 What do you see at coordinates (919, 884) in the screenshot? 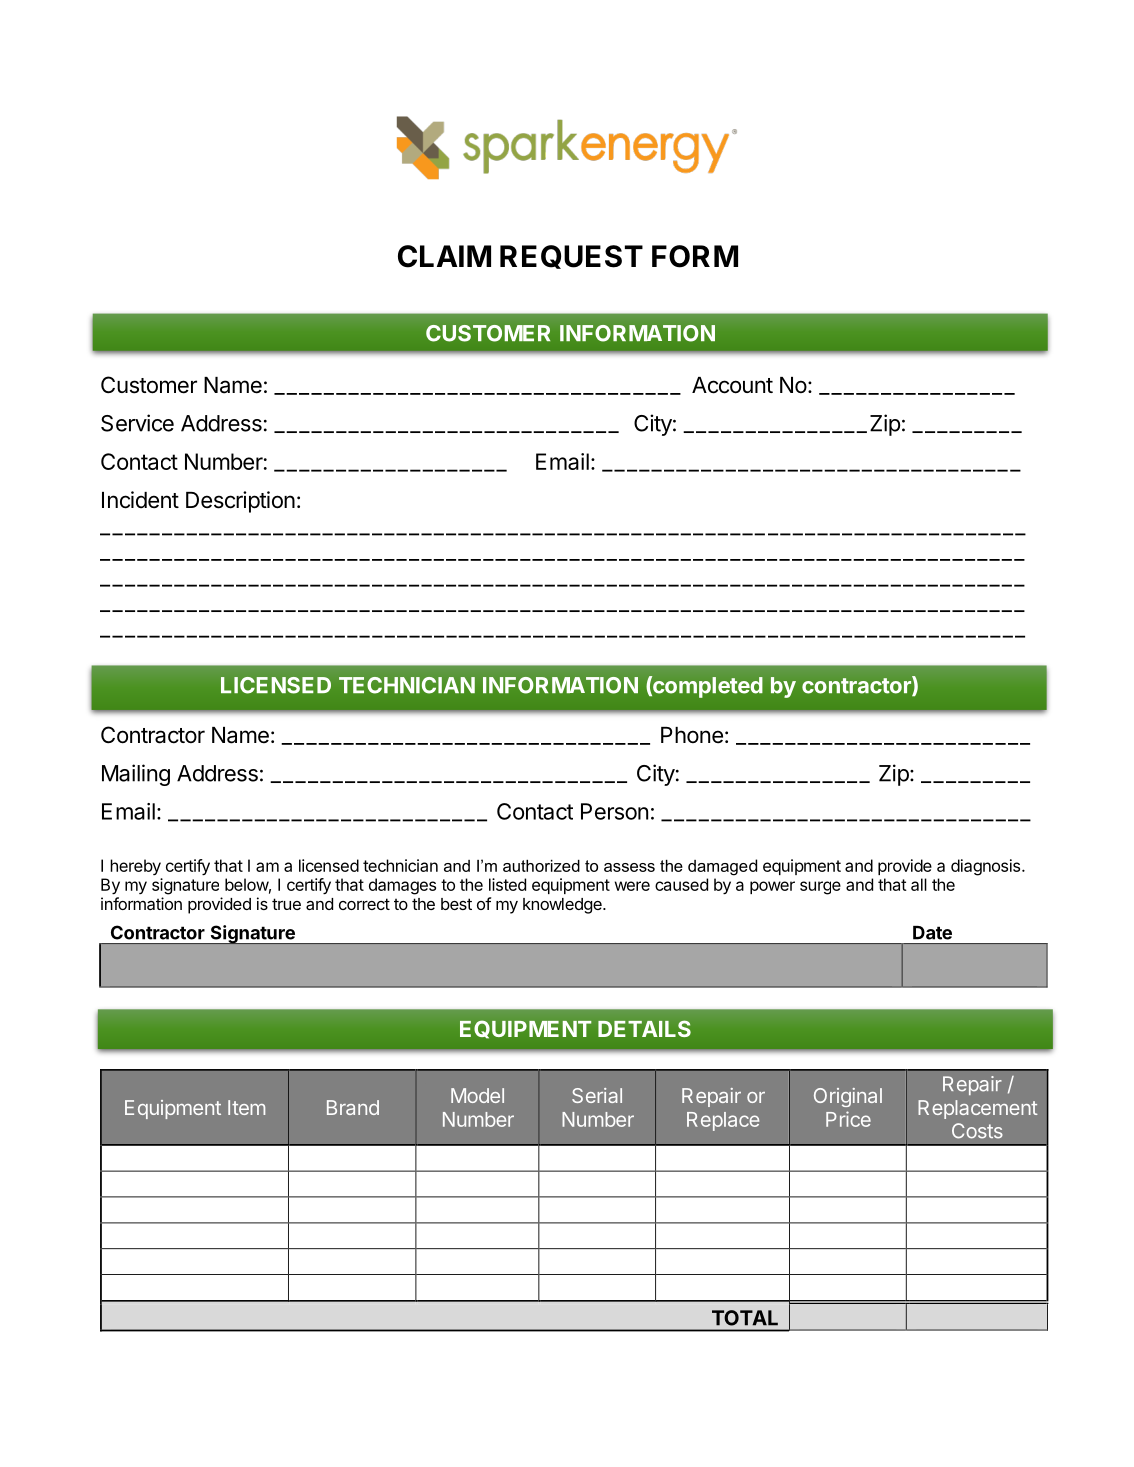
I see `all` at bounding box center [919, 884].
